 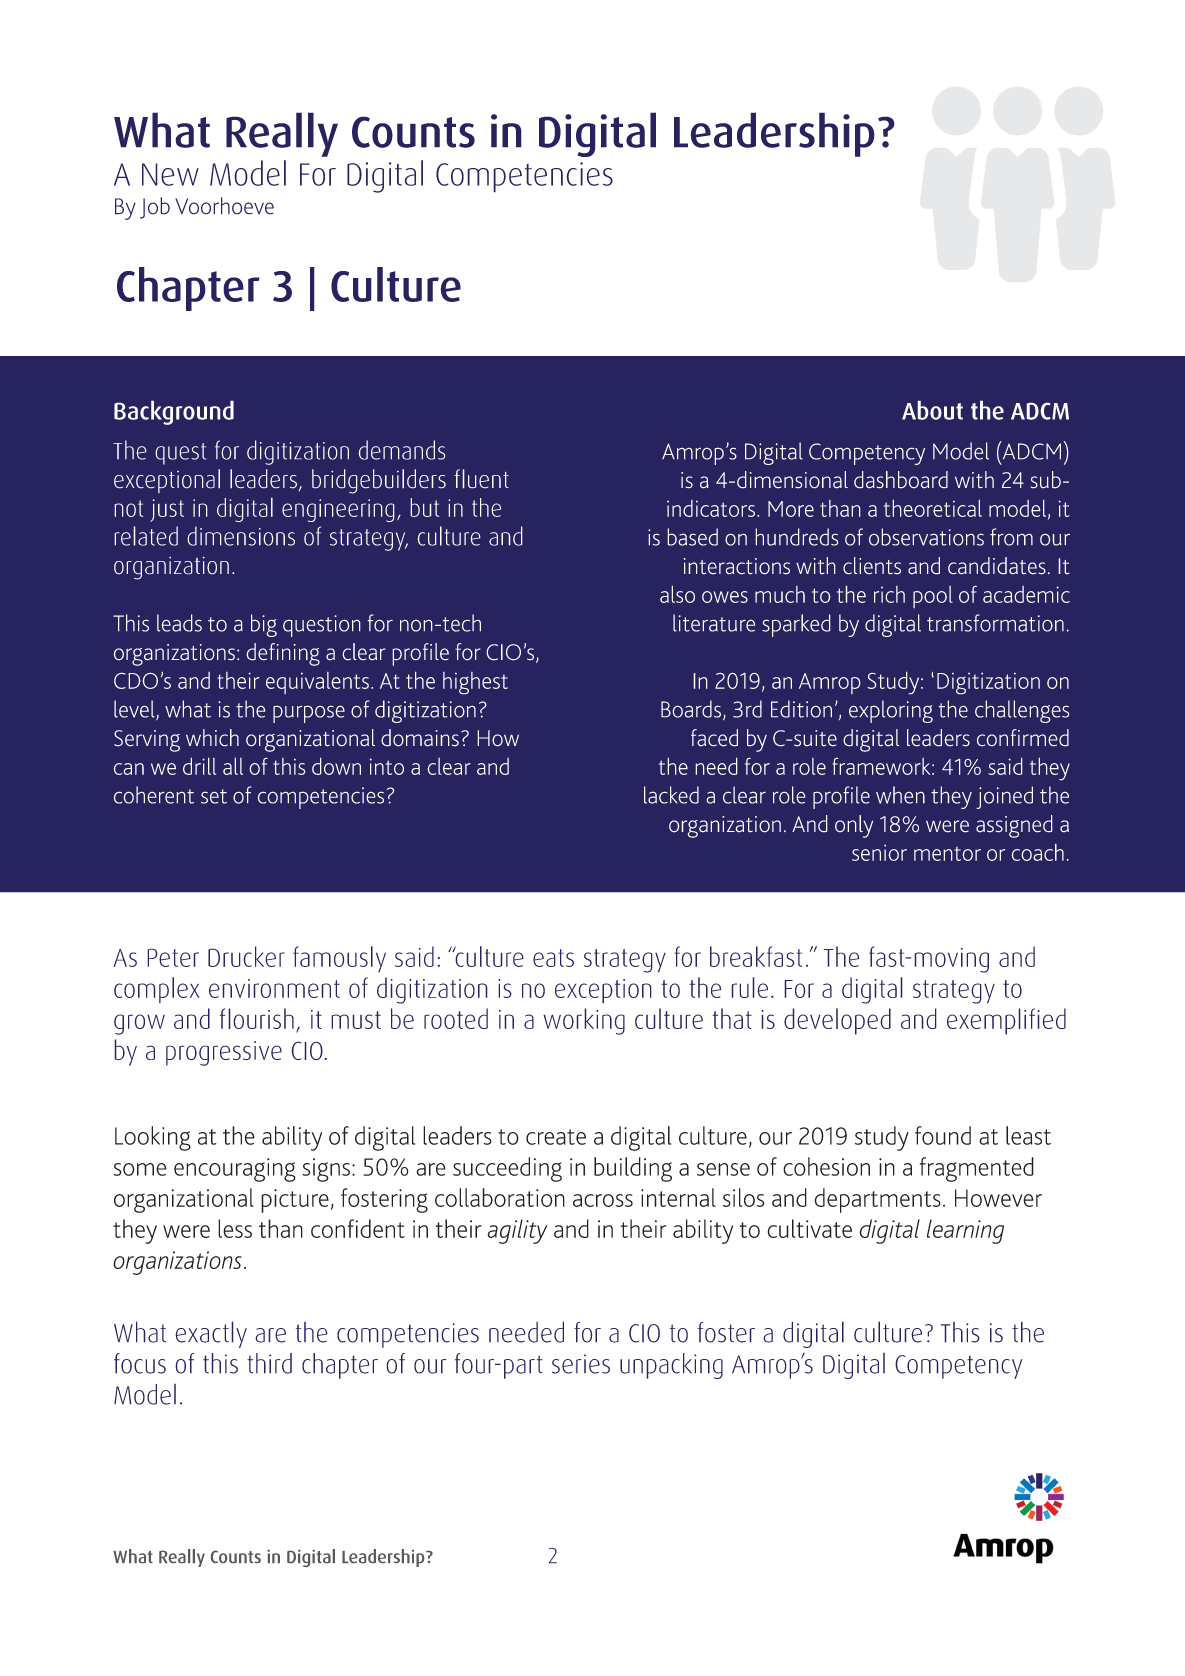 What do you see at coordinates (553, 958) in the screenshot?
I see `eats` at bounding box center [553, 958].
